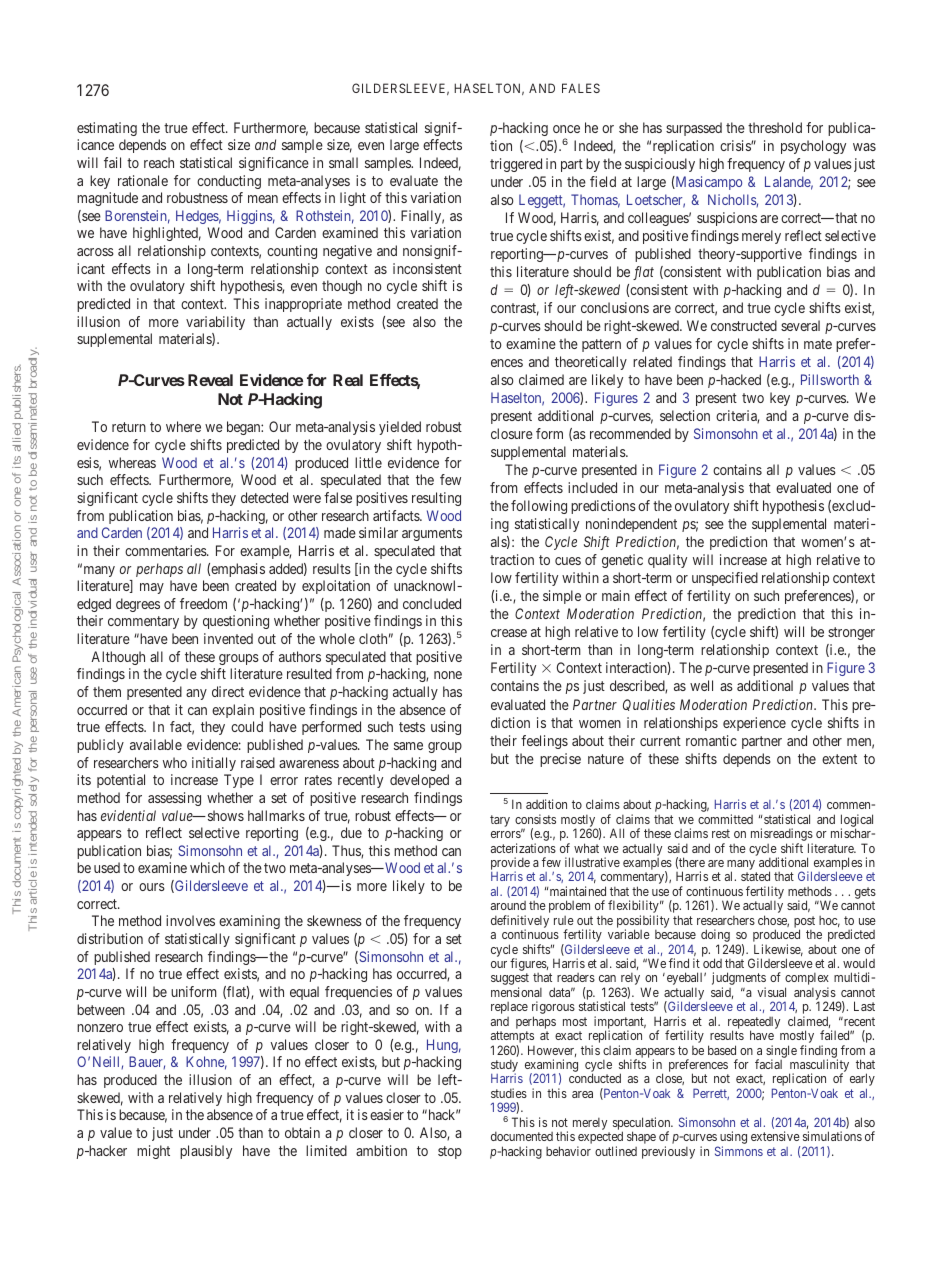 This screenshot has height=1270, width=952. What do you see at coordinates (520, 922) in the screenshot?
I see `definitively` at bounding box center [520, 922].
